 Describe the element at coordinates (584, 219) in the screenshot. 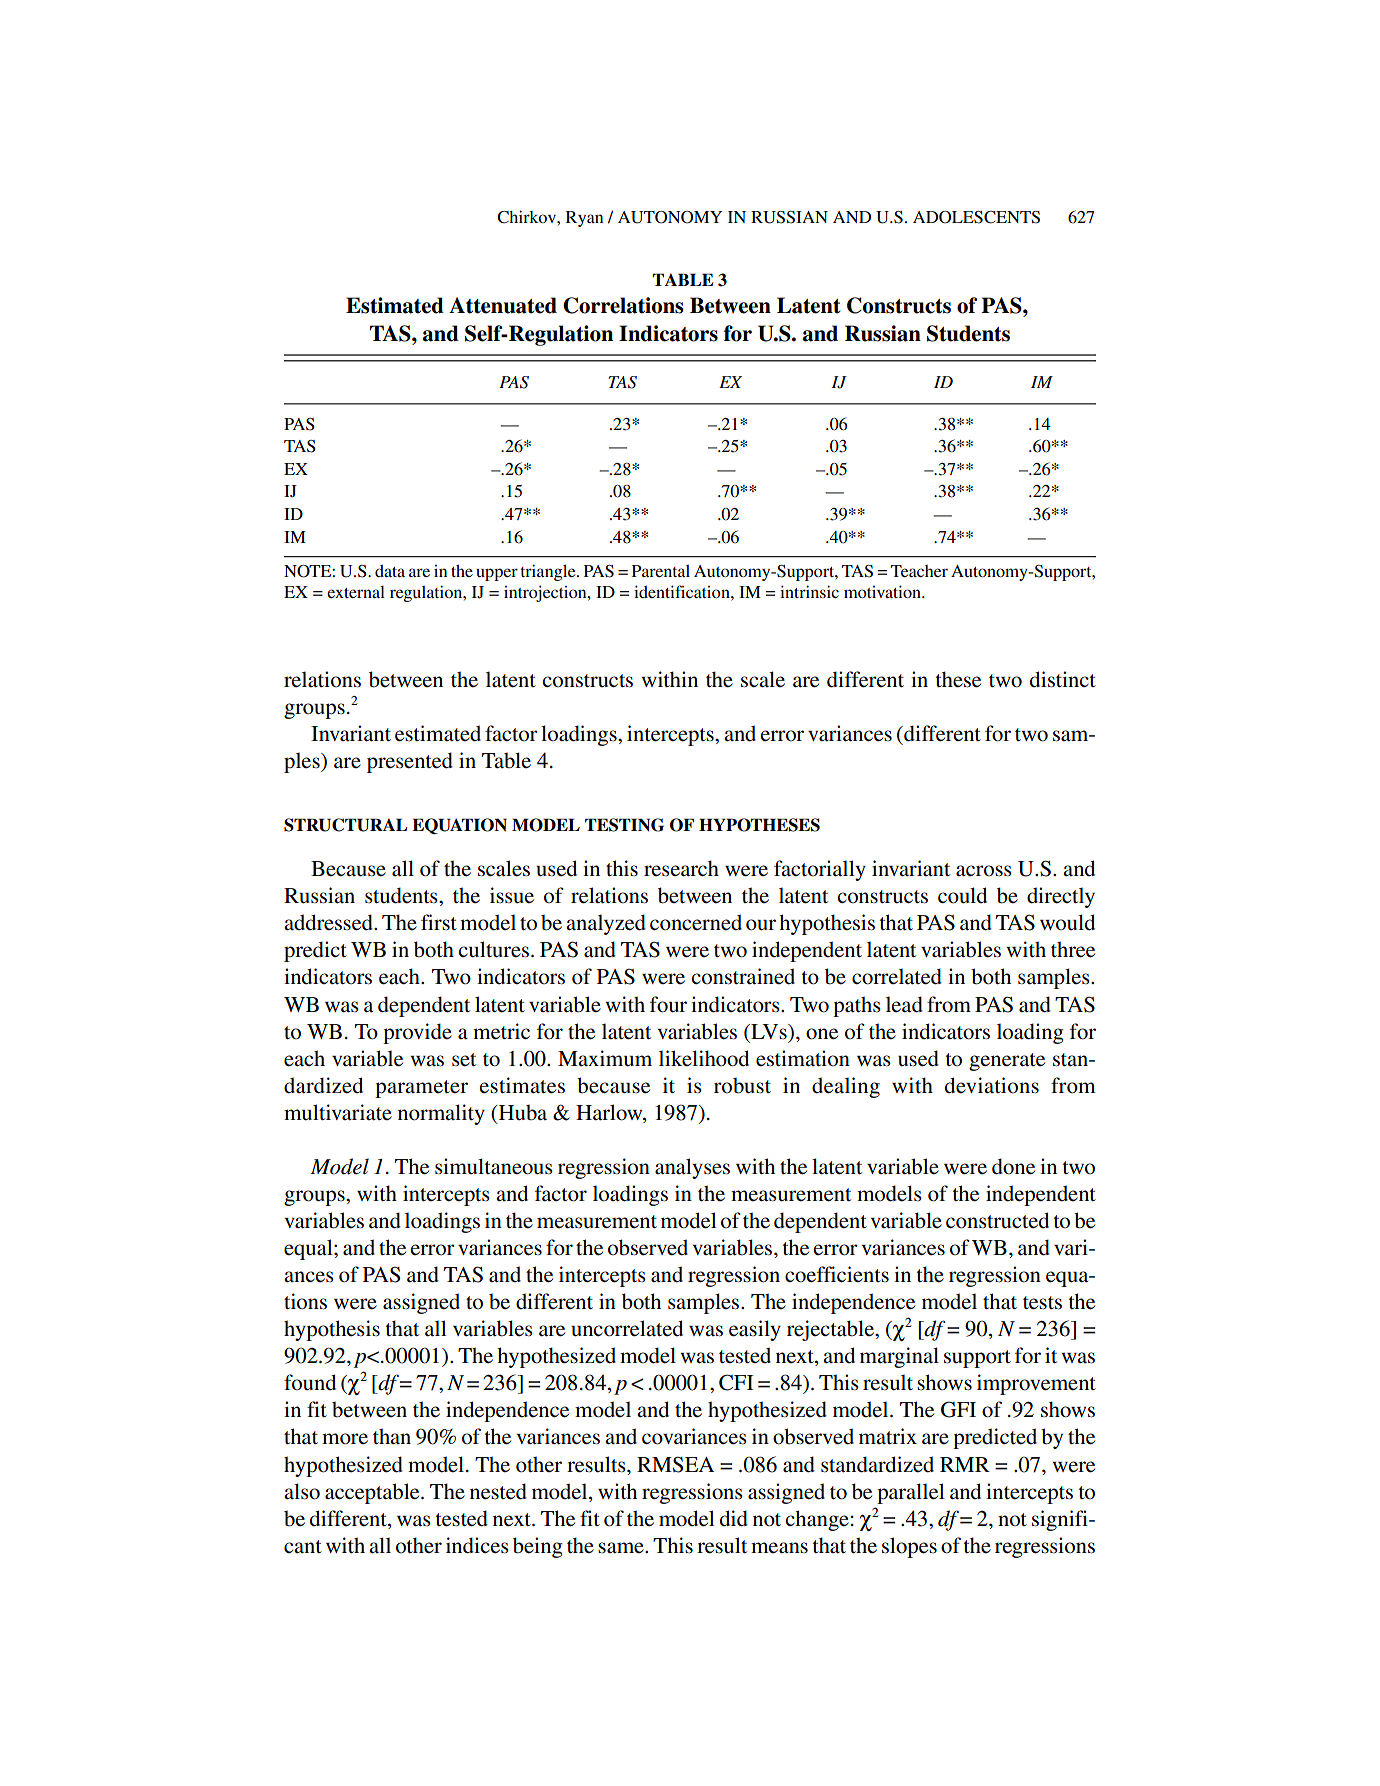

I see `Ryan` at that location.
